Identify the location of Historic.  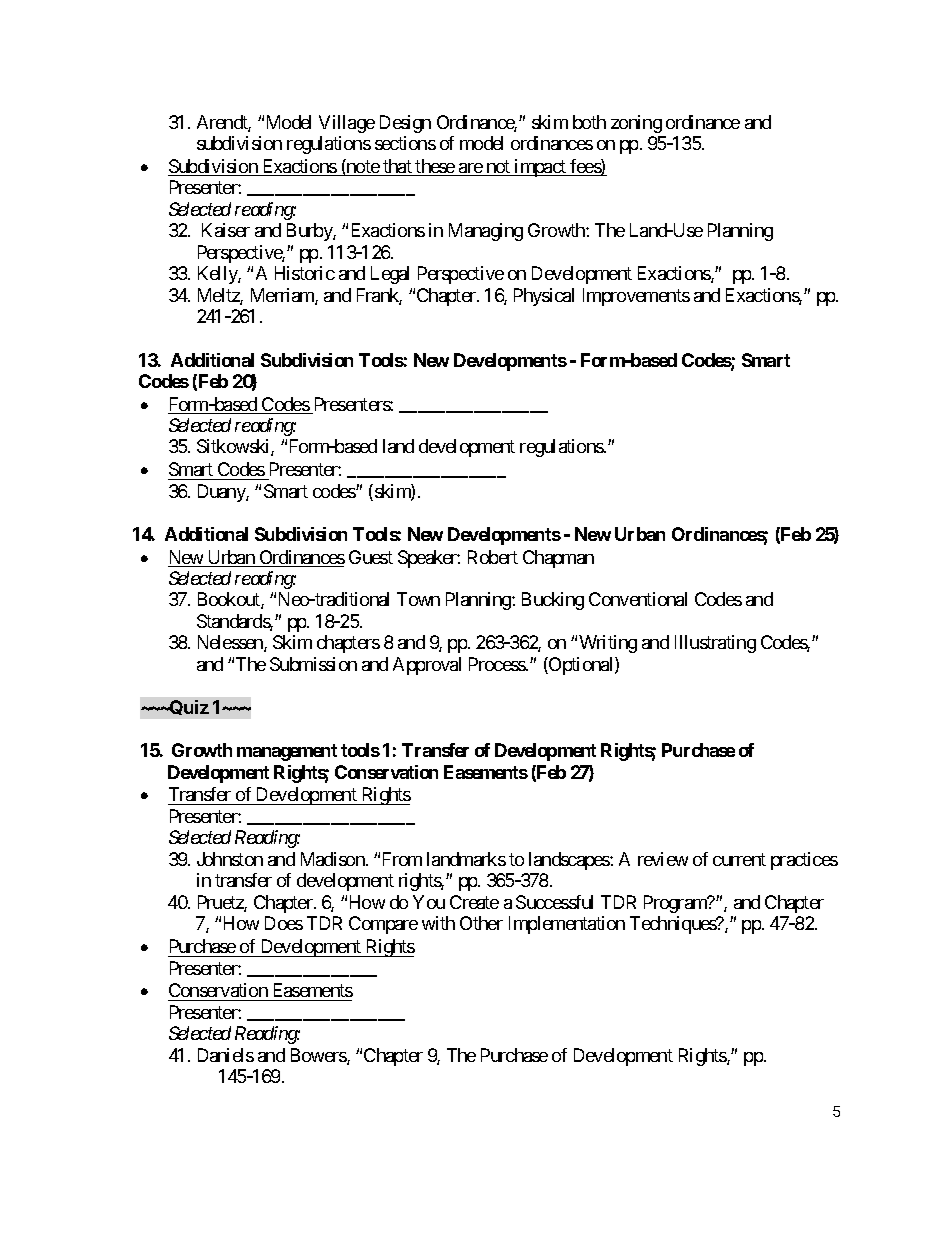
(305, 273).
